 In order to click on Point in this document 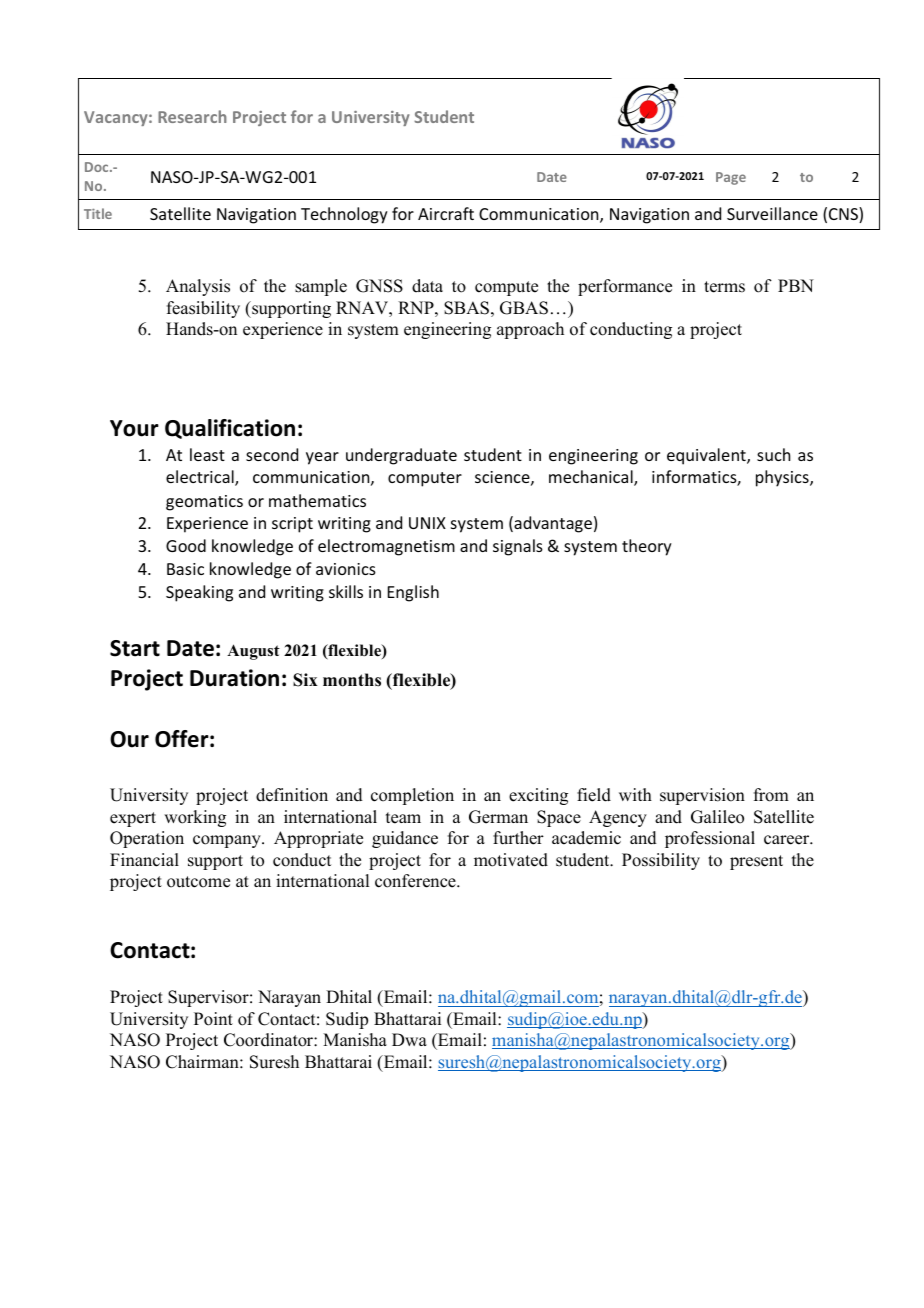, I will do `click(213, 1019)`.
